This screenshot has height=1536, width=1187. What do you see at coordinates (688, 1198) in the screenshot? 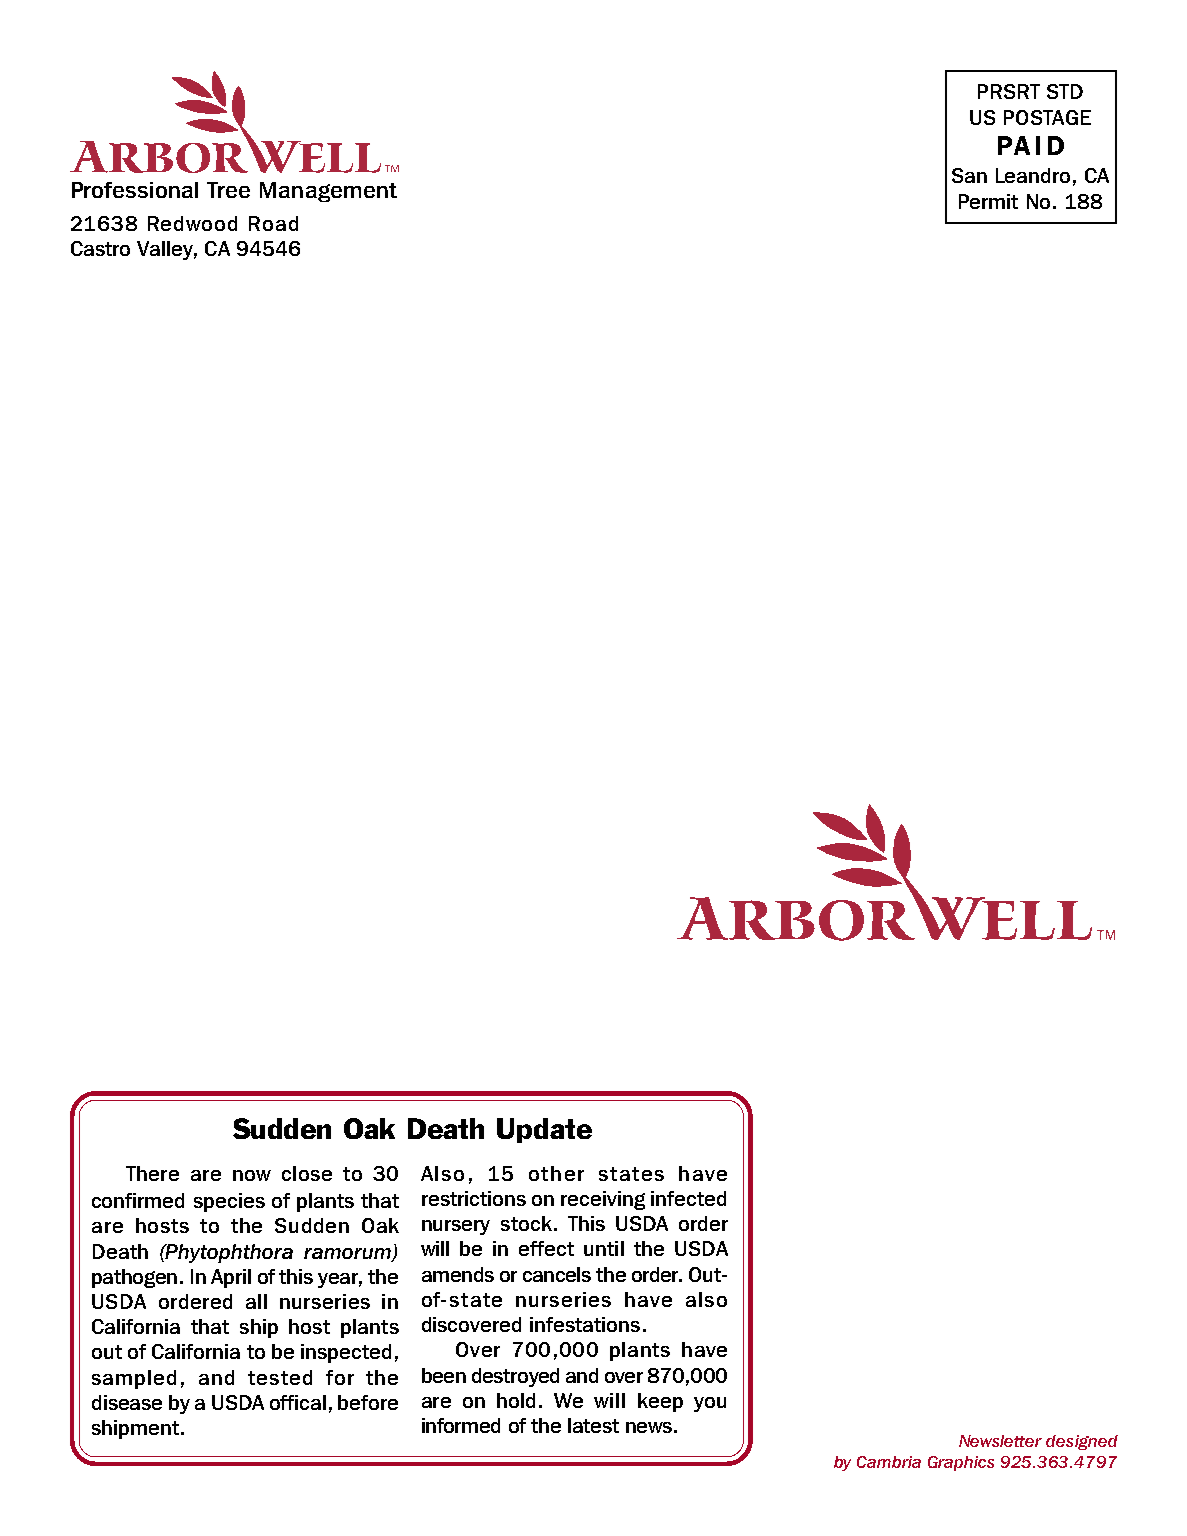
I see `infected` at bounding box center [688, 1198].
